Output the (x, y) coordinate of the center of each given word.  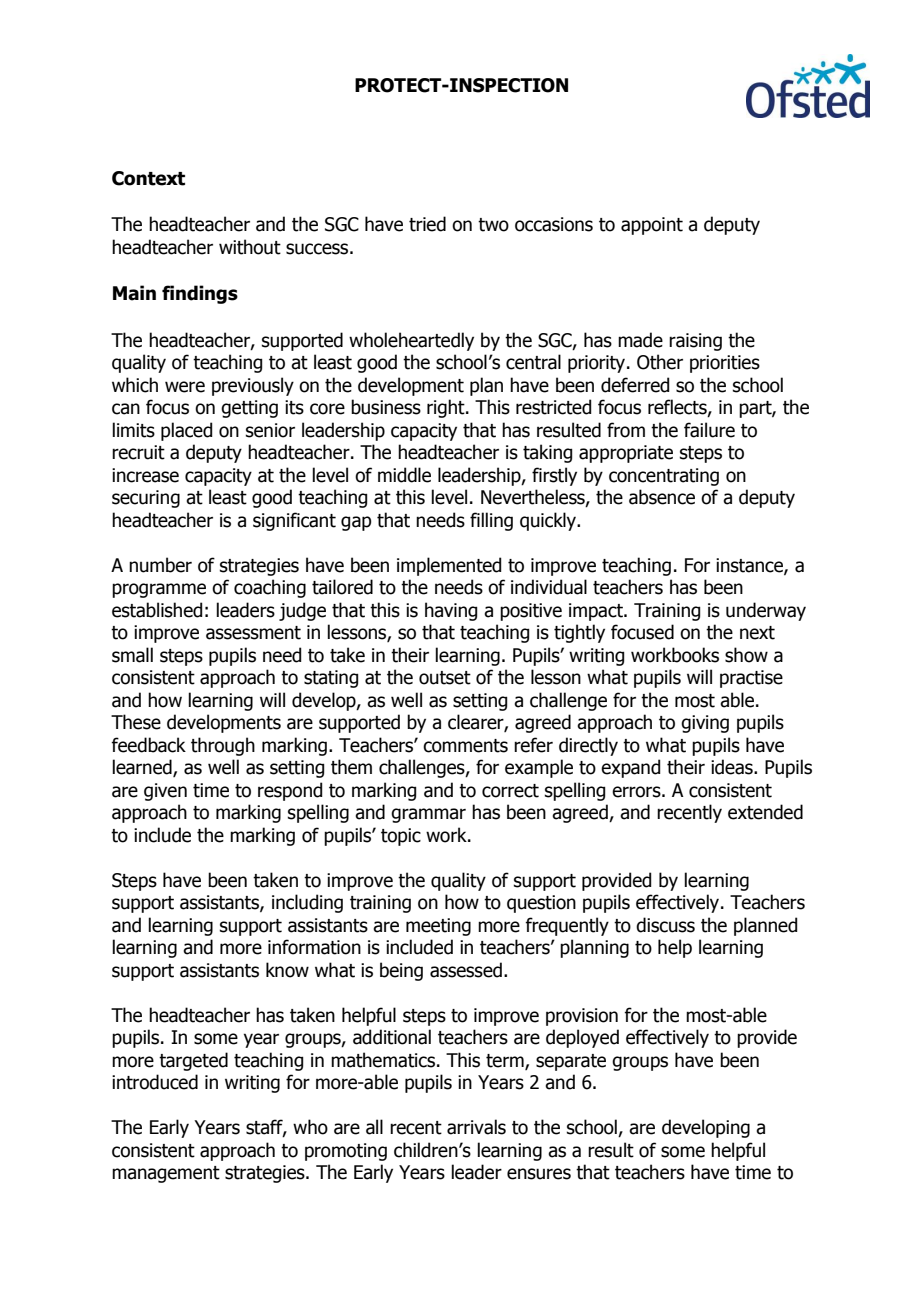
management (166, 1174)
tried (427, 224)
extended (765, 812)
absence (662, 497)
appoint (652, 226)
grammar (428, 815)
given (165, 792)
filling (491, 521)
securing (146, 499)
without (250, 247)
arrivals (476, 1127)
